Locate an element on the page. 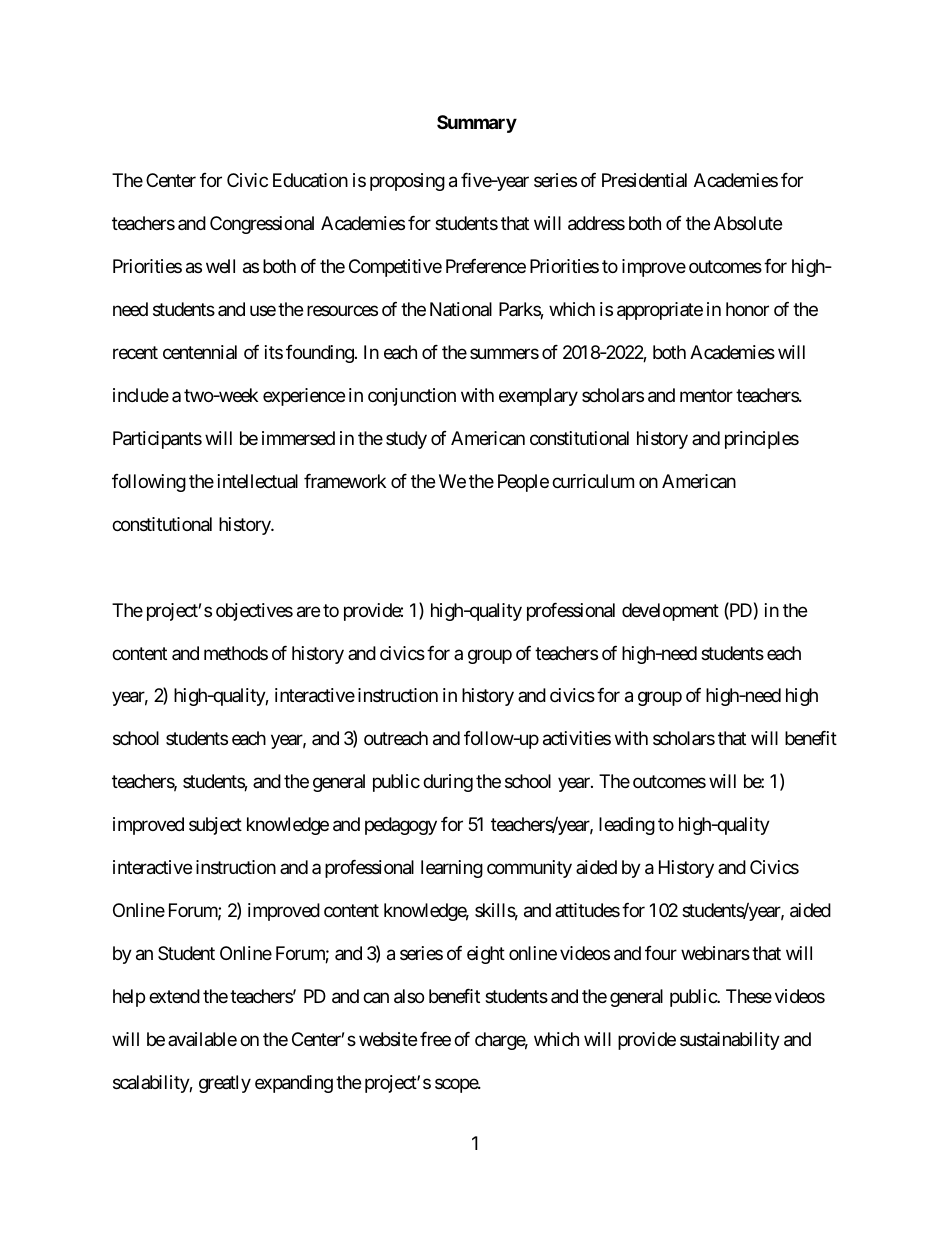 The height and width of the image is (1233, 952). curriculum is located at coordinates (593, 481).
